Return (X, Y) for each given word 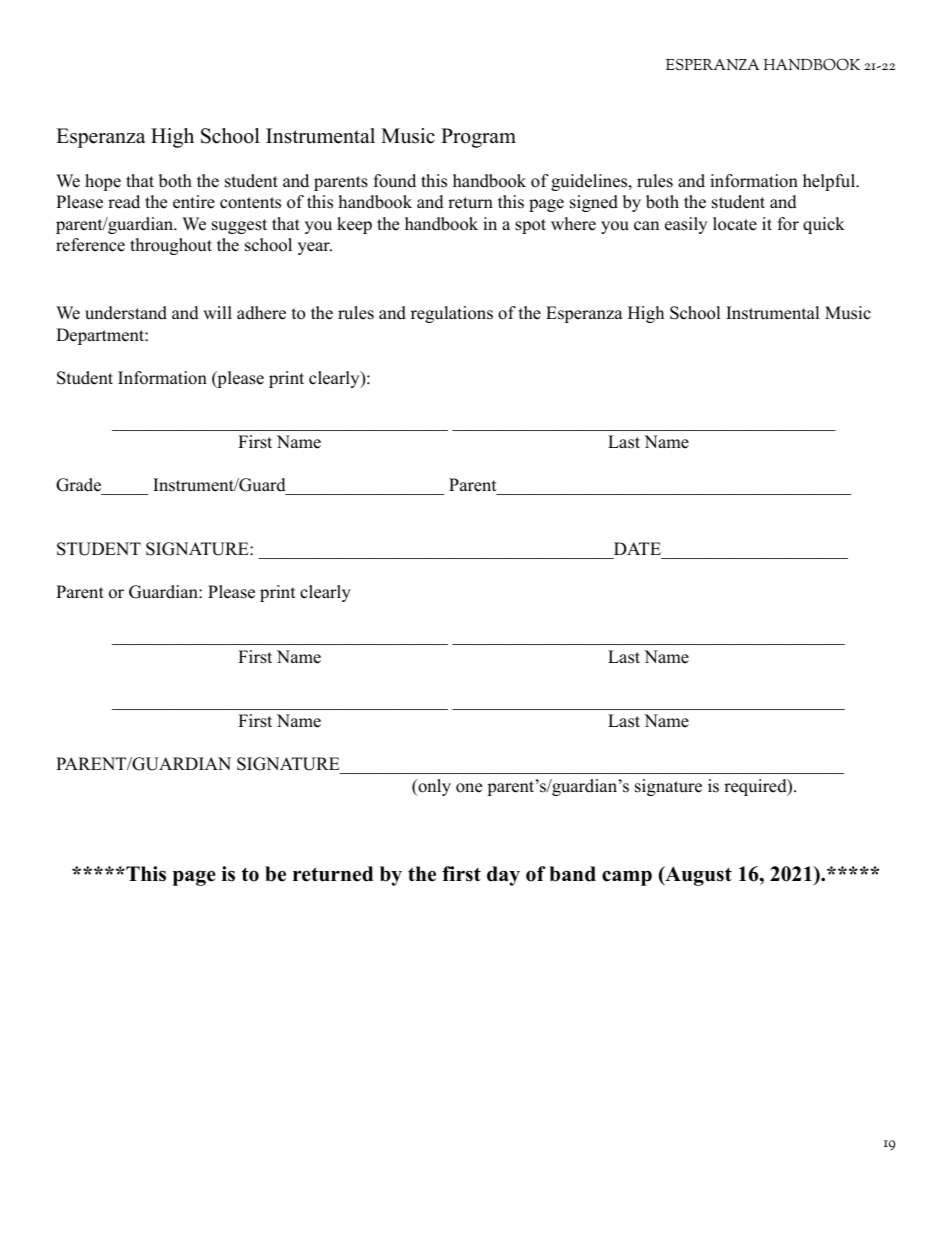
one (469, 788)
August (697, 876)
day (503, 876)
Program (478, 138)
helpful (830, 182)
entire (194, 202)
